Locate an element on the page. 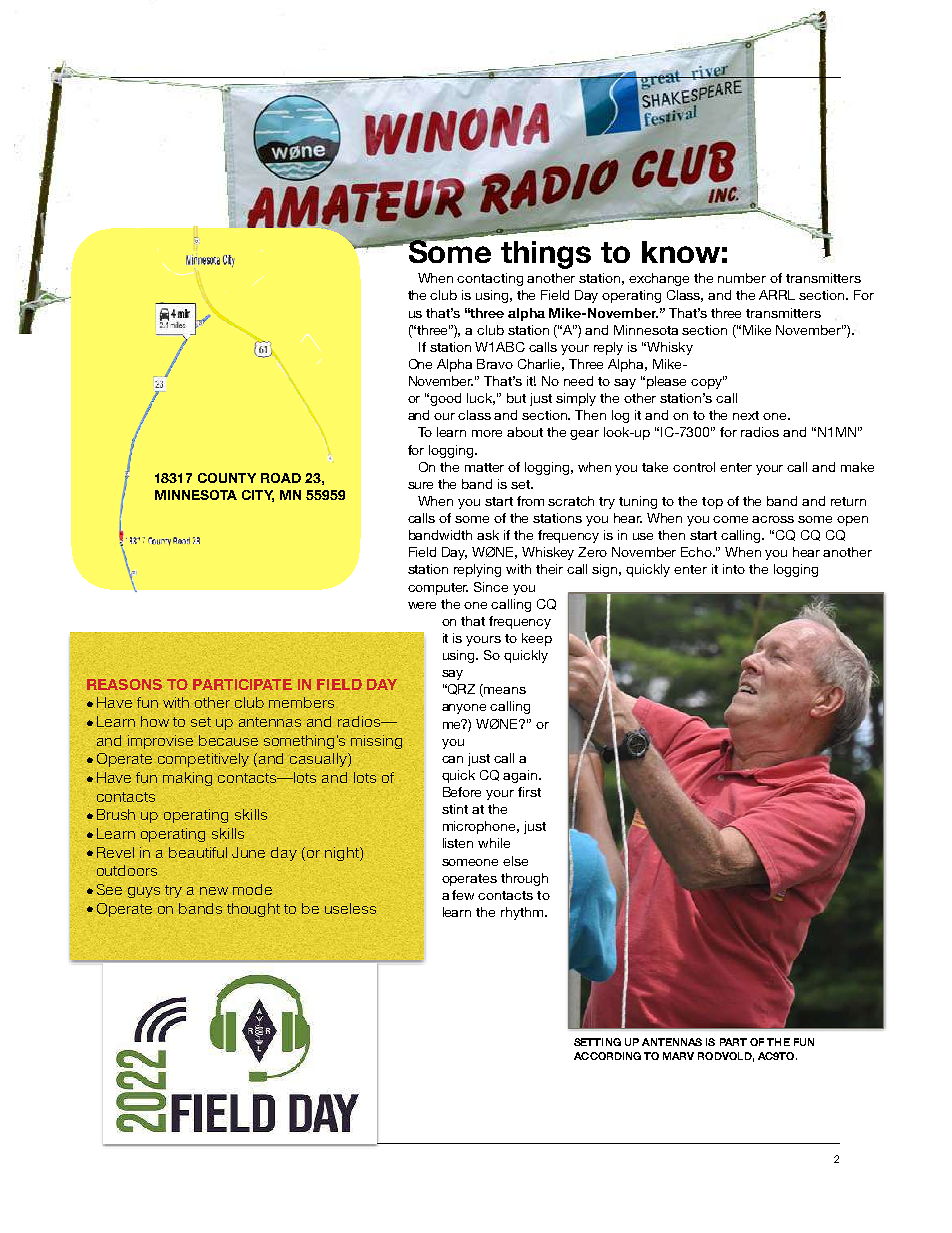  contacting is located at coordinates (490, 279).
